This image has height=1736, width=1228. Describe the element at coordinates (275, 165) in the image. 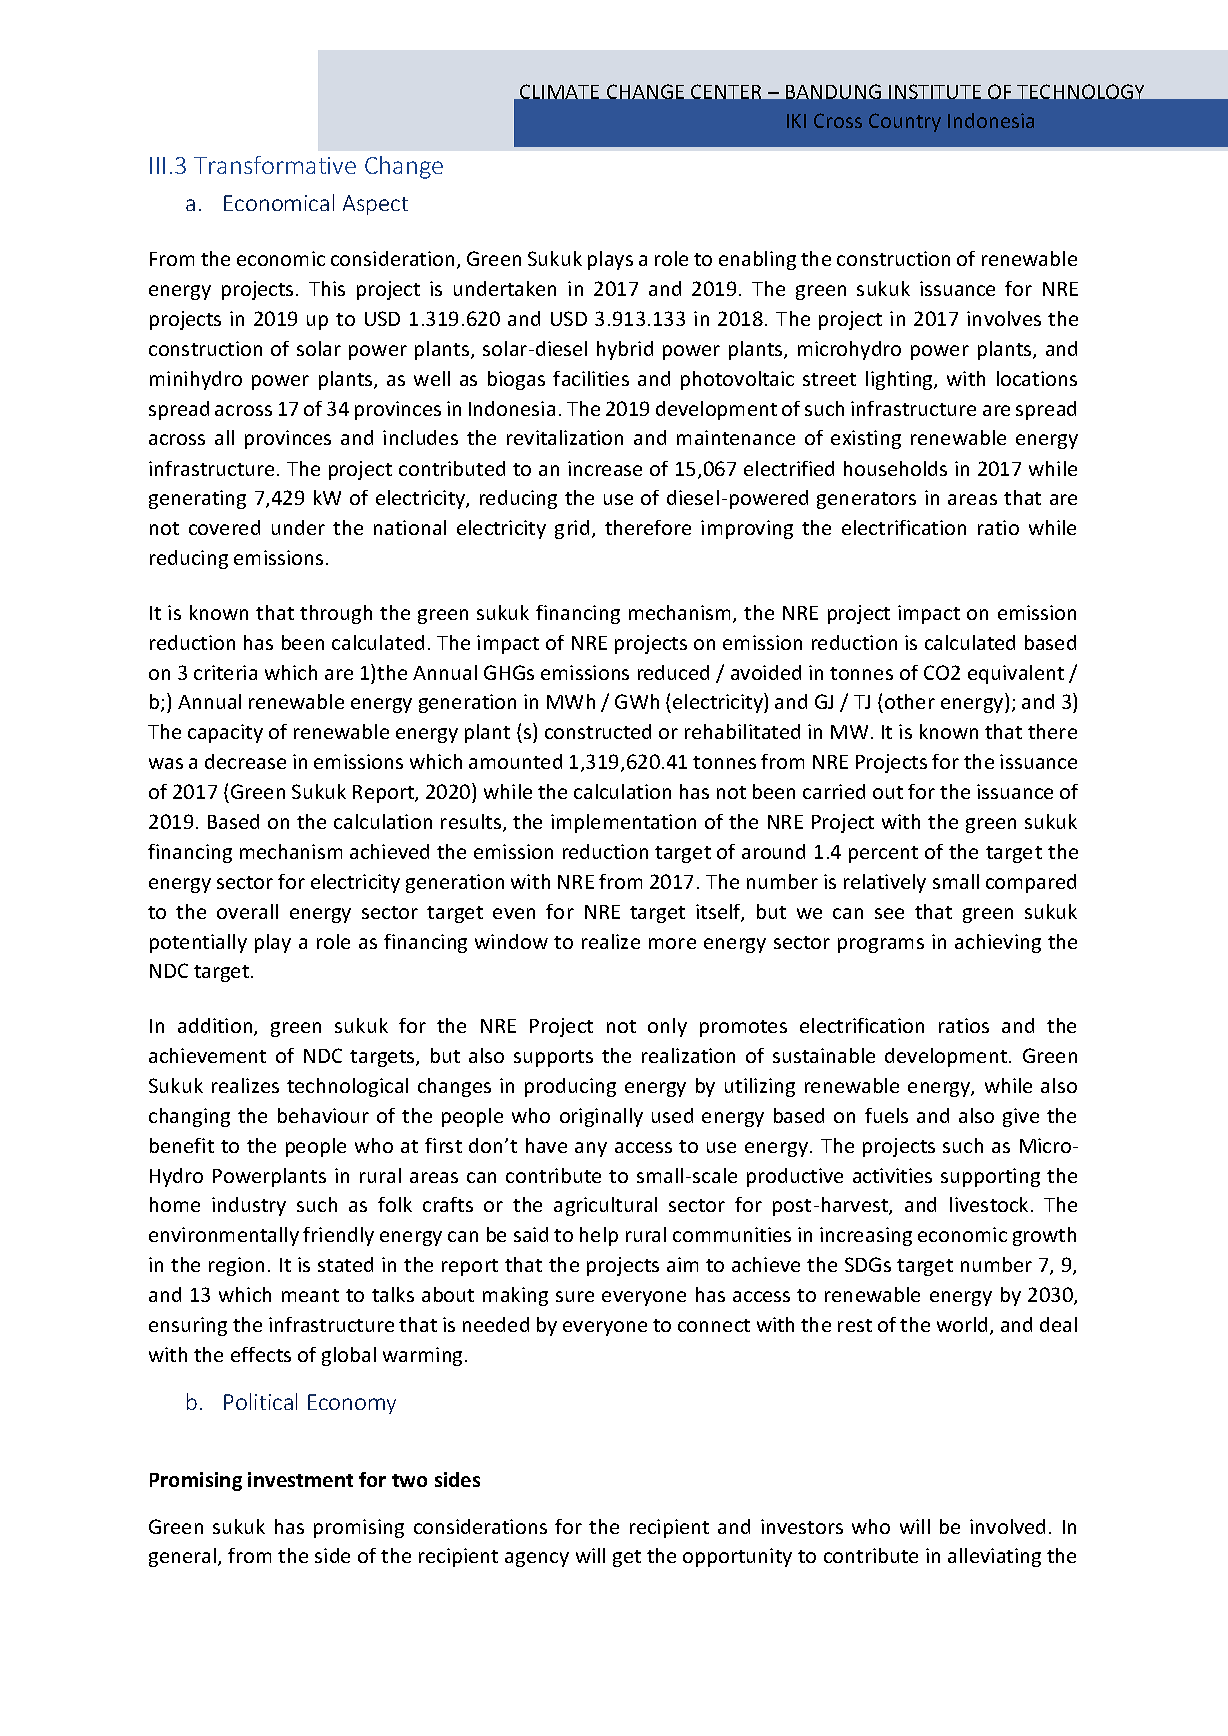

I see `Transformative` at that location.
